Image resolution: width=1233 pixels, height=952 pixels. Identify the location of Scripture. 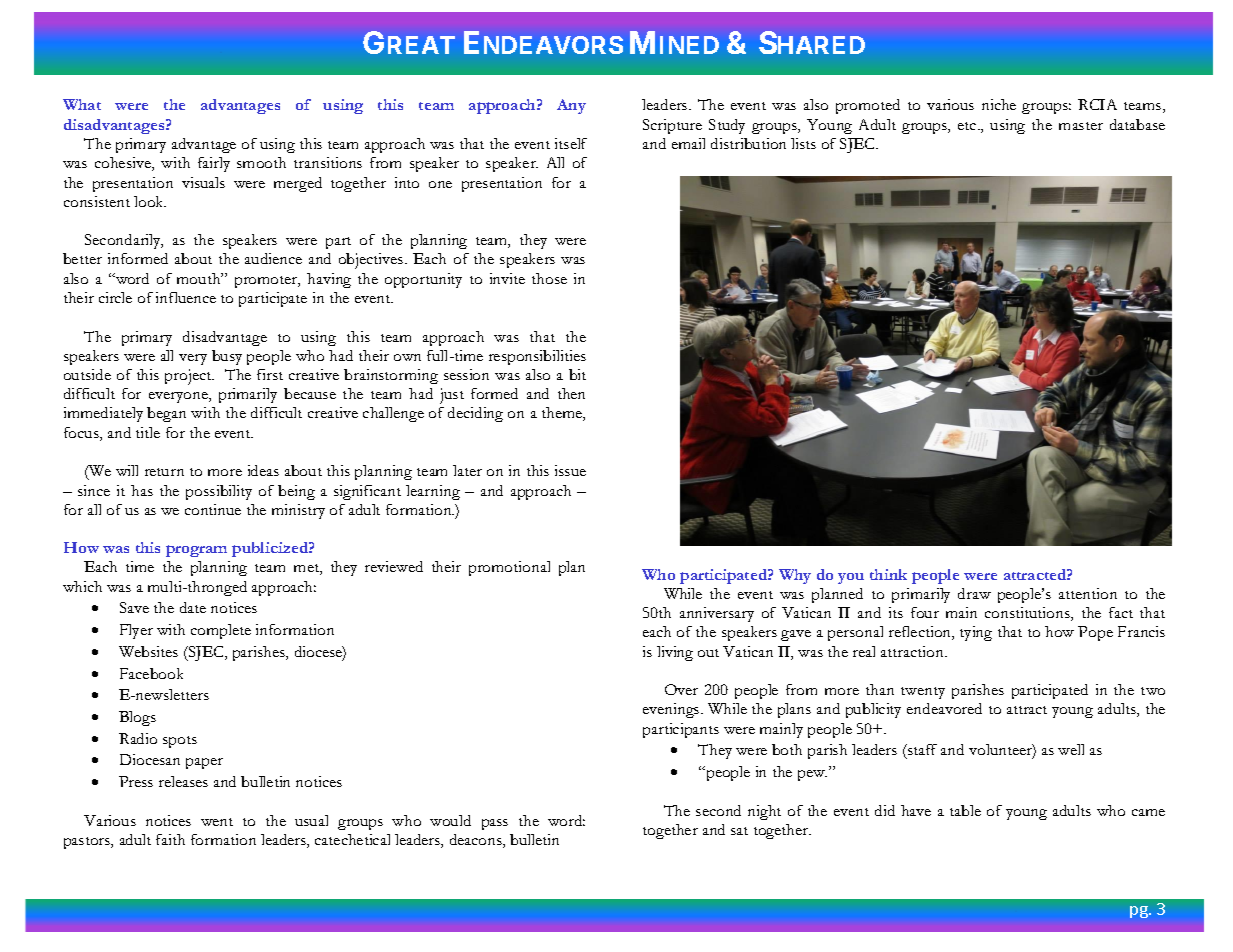
(672, 126).
